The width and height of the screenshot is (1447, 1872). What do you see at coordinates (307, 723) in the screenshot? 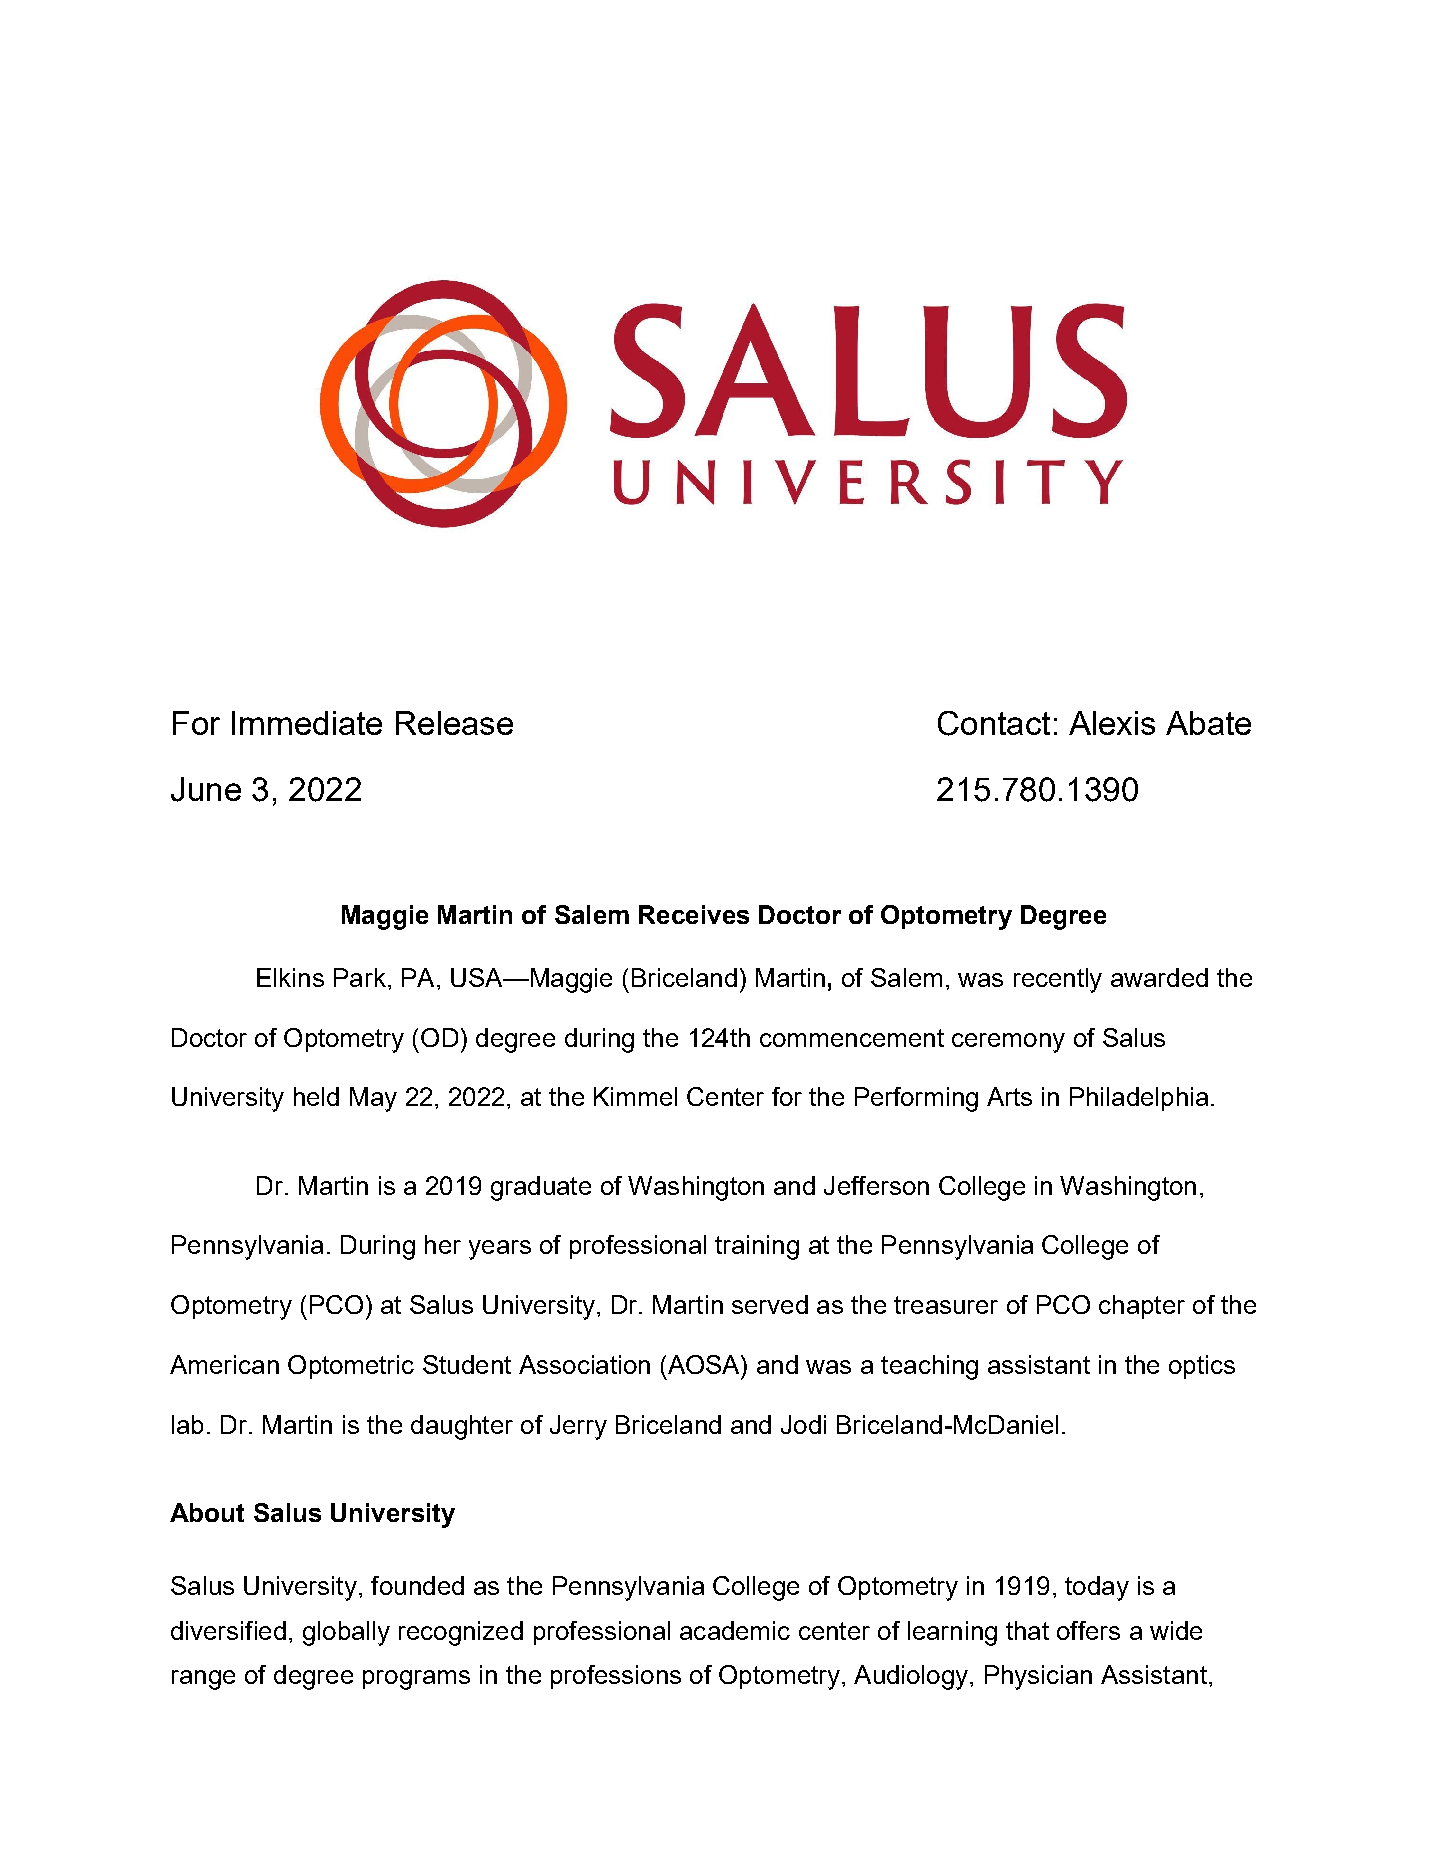
I see `Immediate` at bounding box center [307, 723].
